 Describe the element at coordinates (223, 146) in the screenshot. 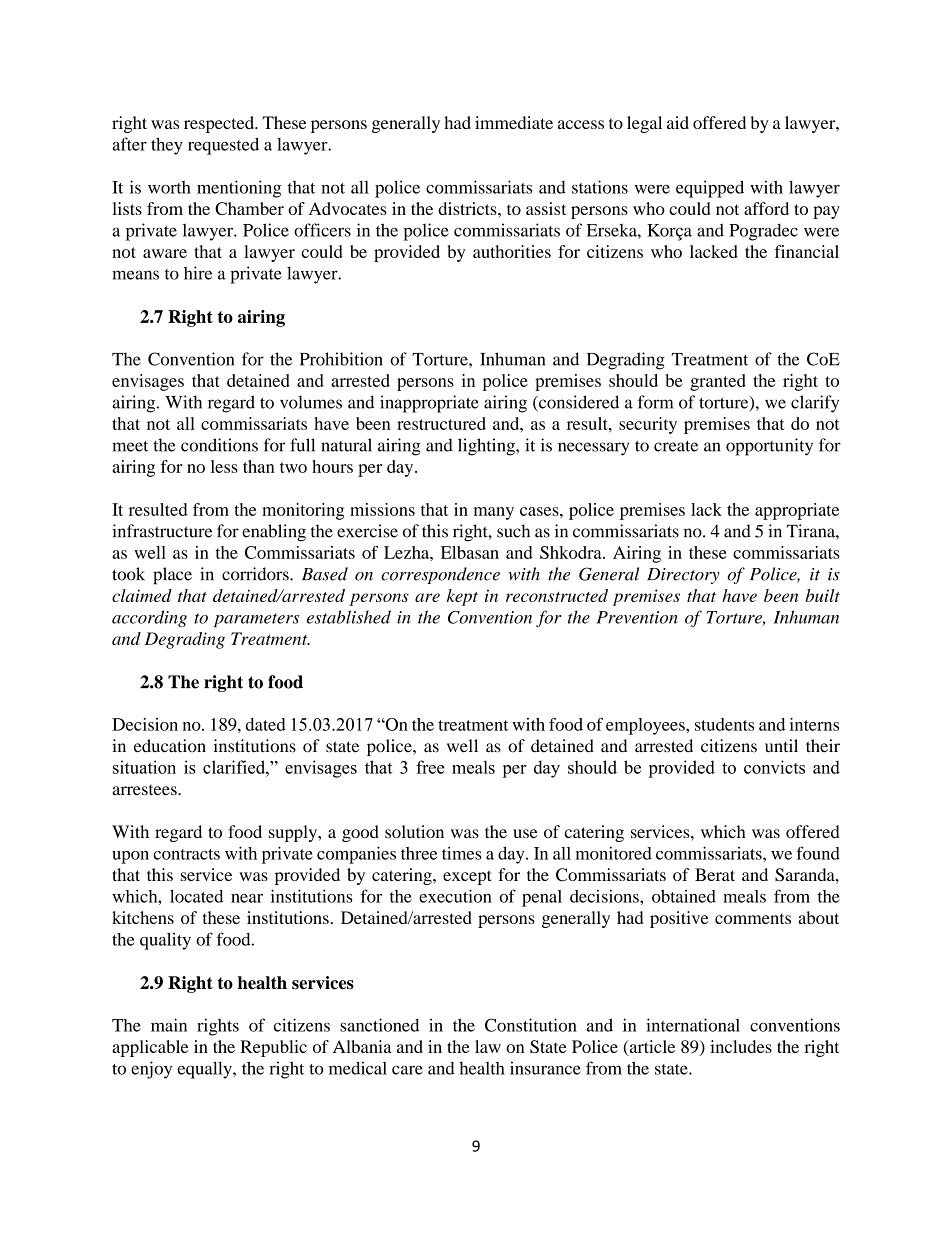

I see `requested` at that location.
